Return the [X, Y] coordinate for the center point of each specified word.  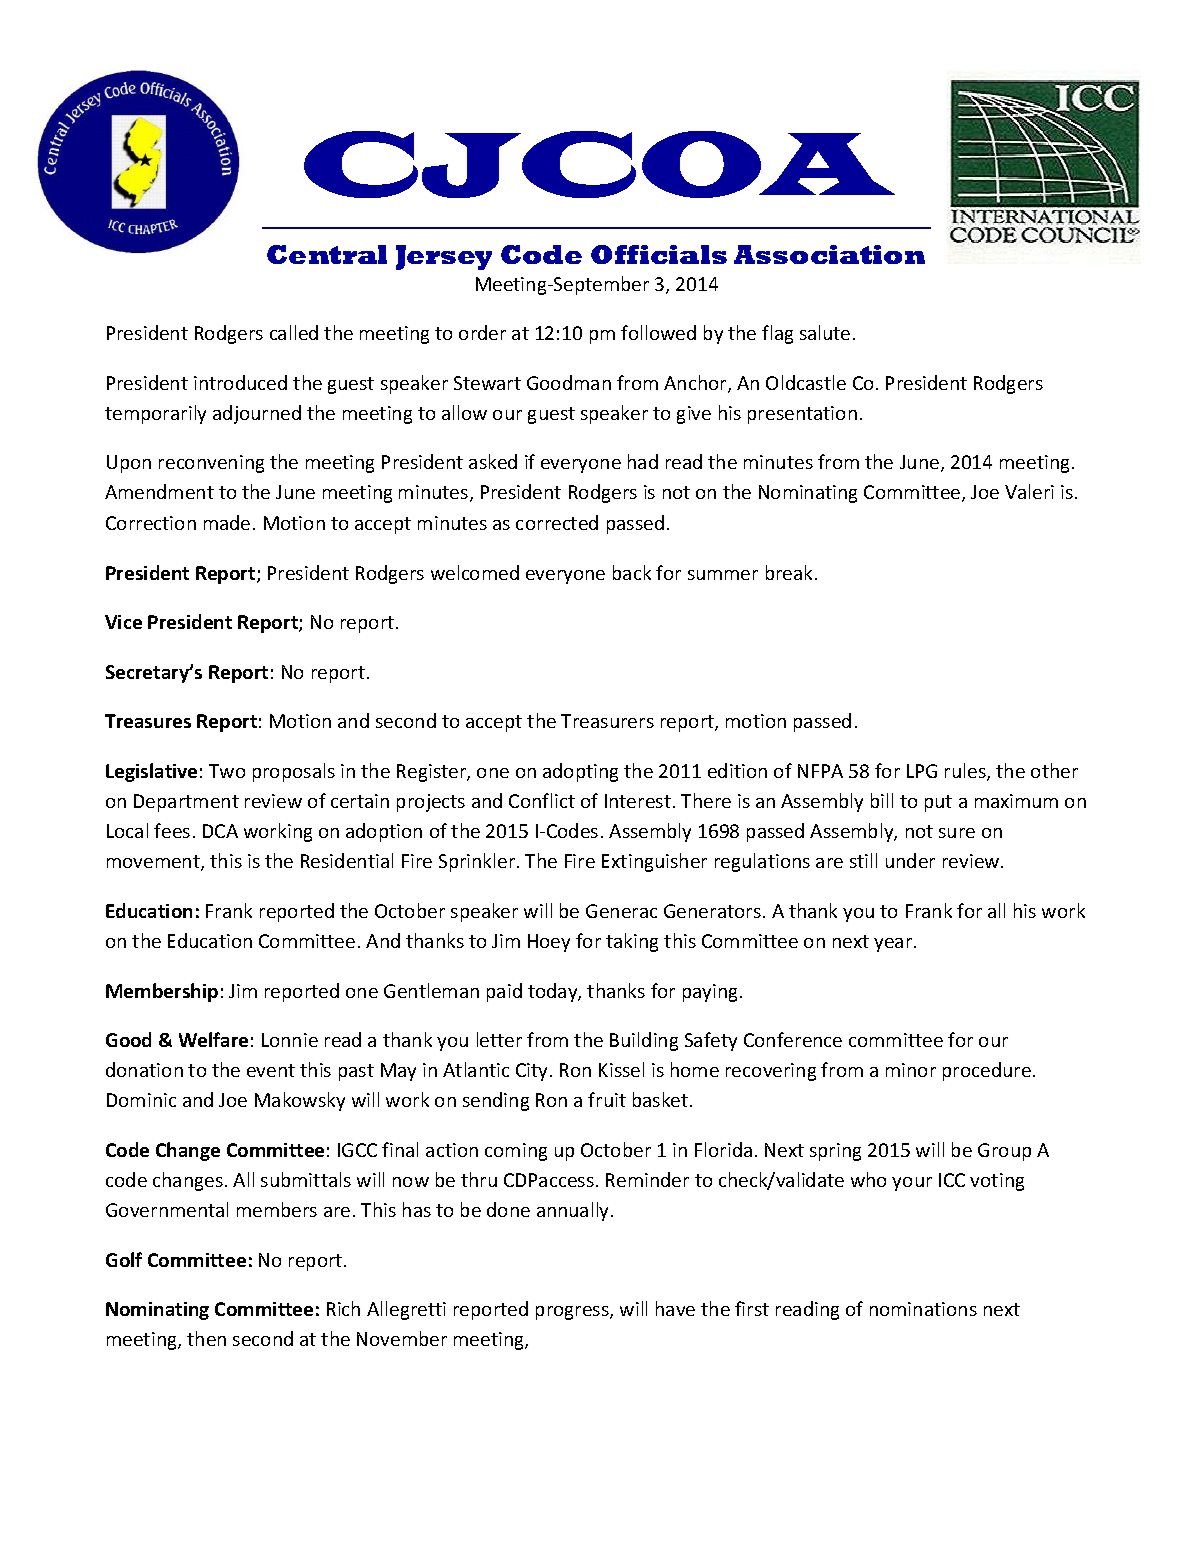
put [938, 803]
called [294, 332]
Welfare [213, 1039]
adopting [580, 772]
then [206, 1338]
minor [911, 1070]
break [791, 572]
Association [829, 254]
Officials [659, 254]
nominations [923, 1309]
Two [227, 771]
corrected [557, 522]
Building [644, 1041]
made [227, 522]
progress [573, 1313]
